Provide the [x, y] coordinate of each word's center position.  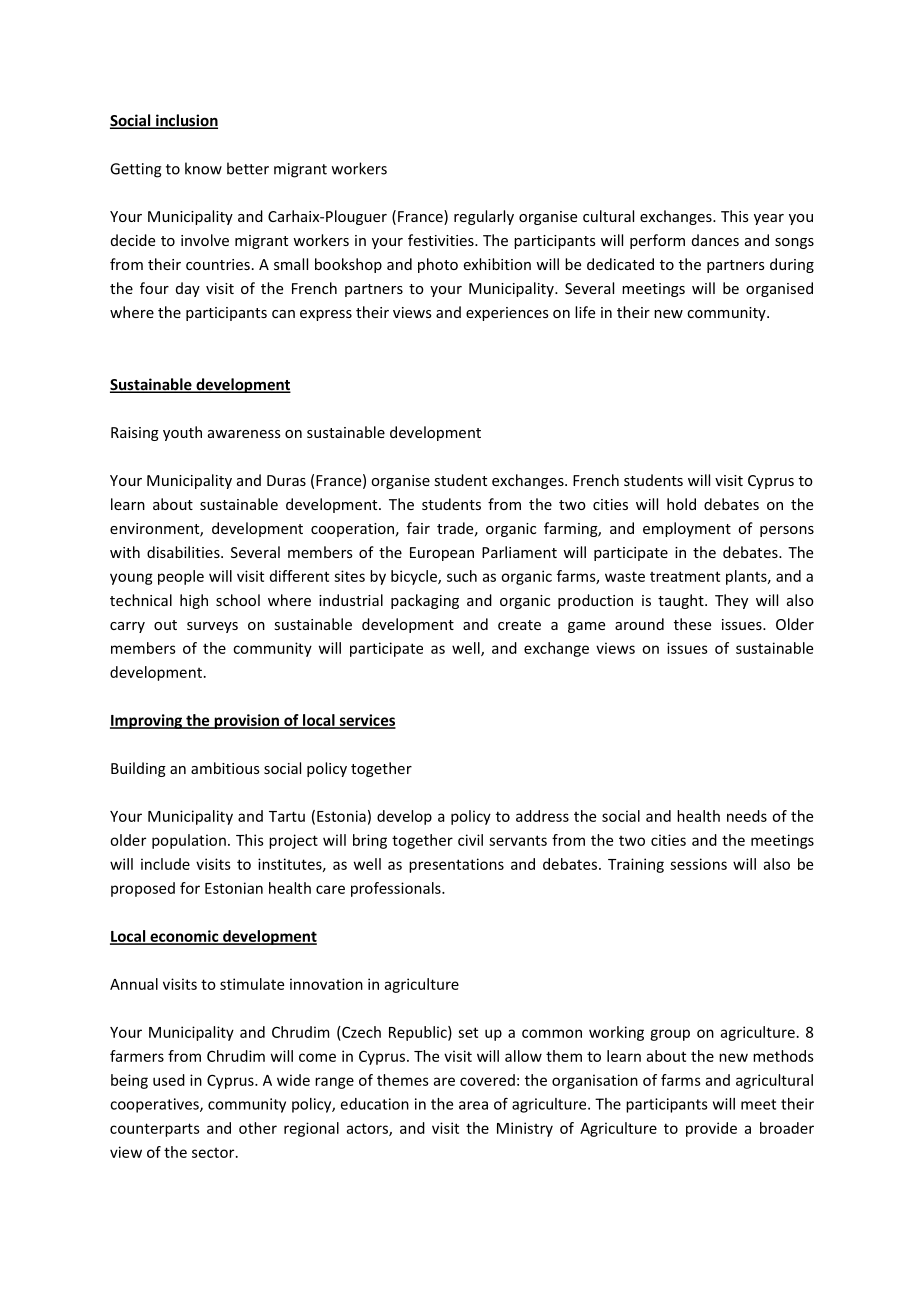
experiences [507, 314]
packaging [425, 601]
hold [681, 504]
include [165, 864]
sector [214, 1153]
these [692, 624]
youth [182, 433]
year [769, 219]
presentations [456, 865]
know [203, 168]
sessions [698, 864]
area [473, 1105]
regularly [484, 217]
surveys [212, 627]
